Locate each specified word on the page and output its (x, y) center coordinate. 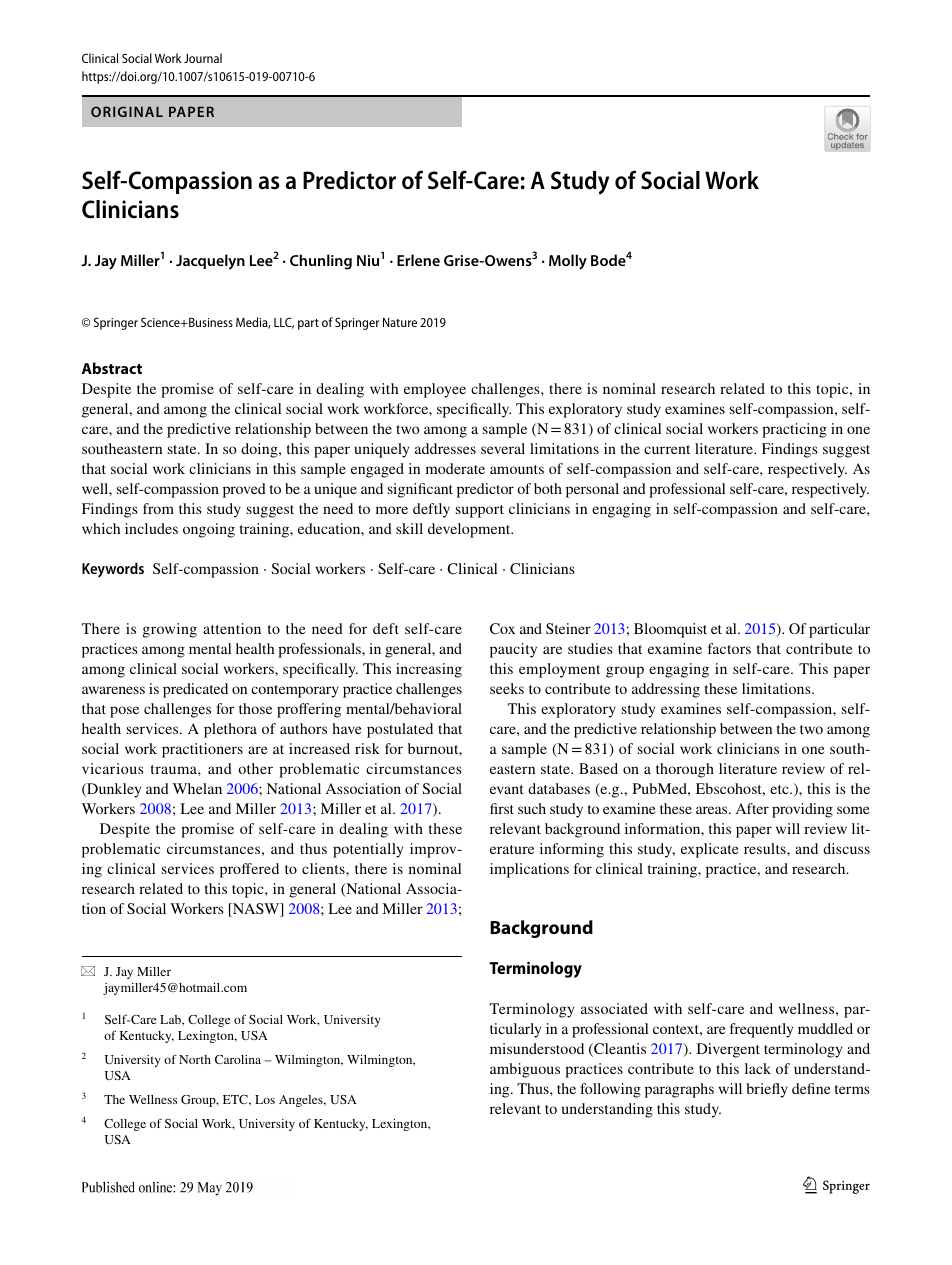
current (667, 449)
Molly (568, 262)
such (532, 808)
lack (758, 1068)
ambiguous (525, 1070)
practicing (794, 430)
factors (729, 648)
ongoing (209, 530)
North (195, 1059)
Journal (203, 58)
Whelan (197, 788)
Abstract (112, 368)
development (470, 530)
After (752, 808)
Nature (400, 322)
